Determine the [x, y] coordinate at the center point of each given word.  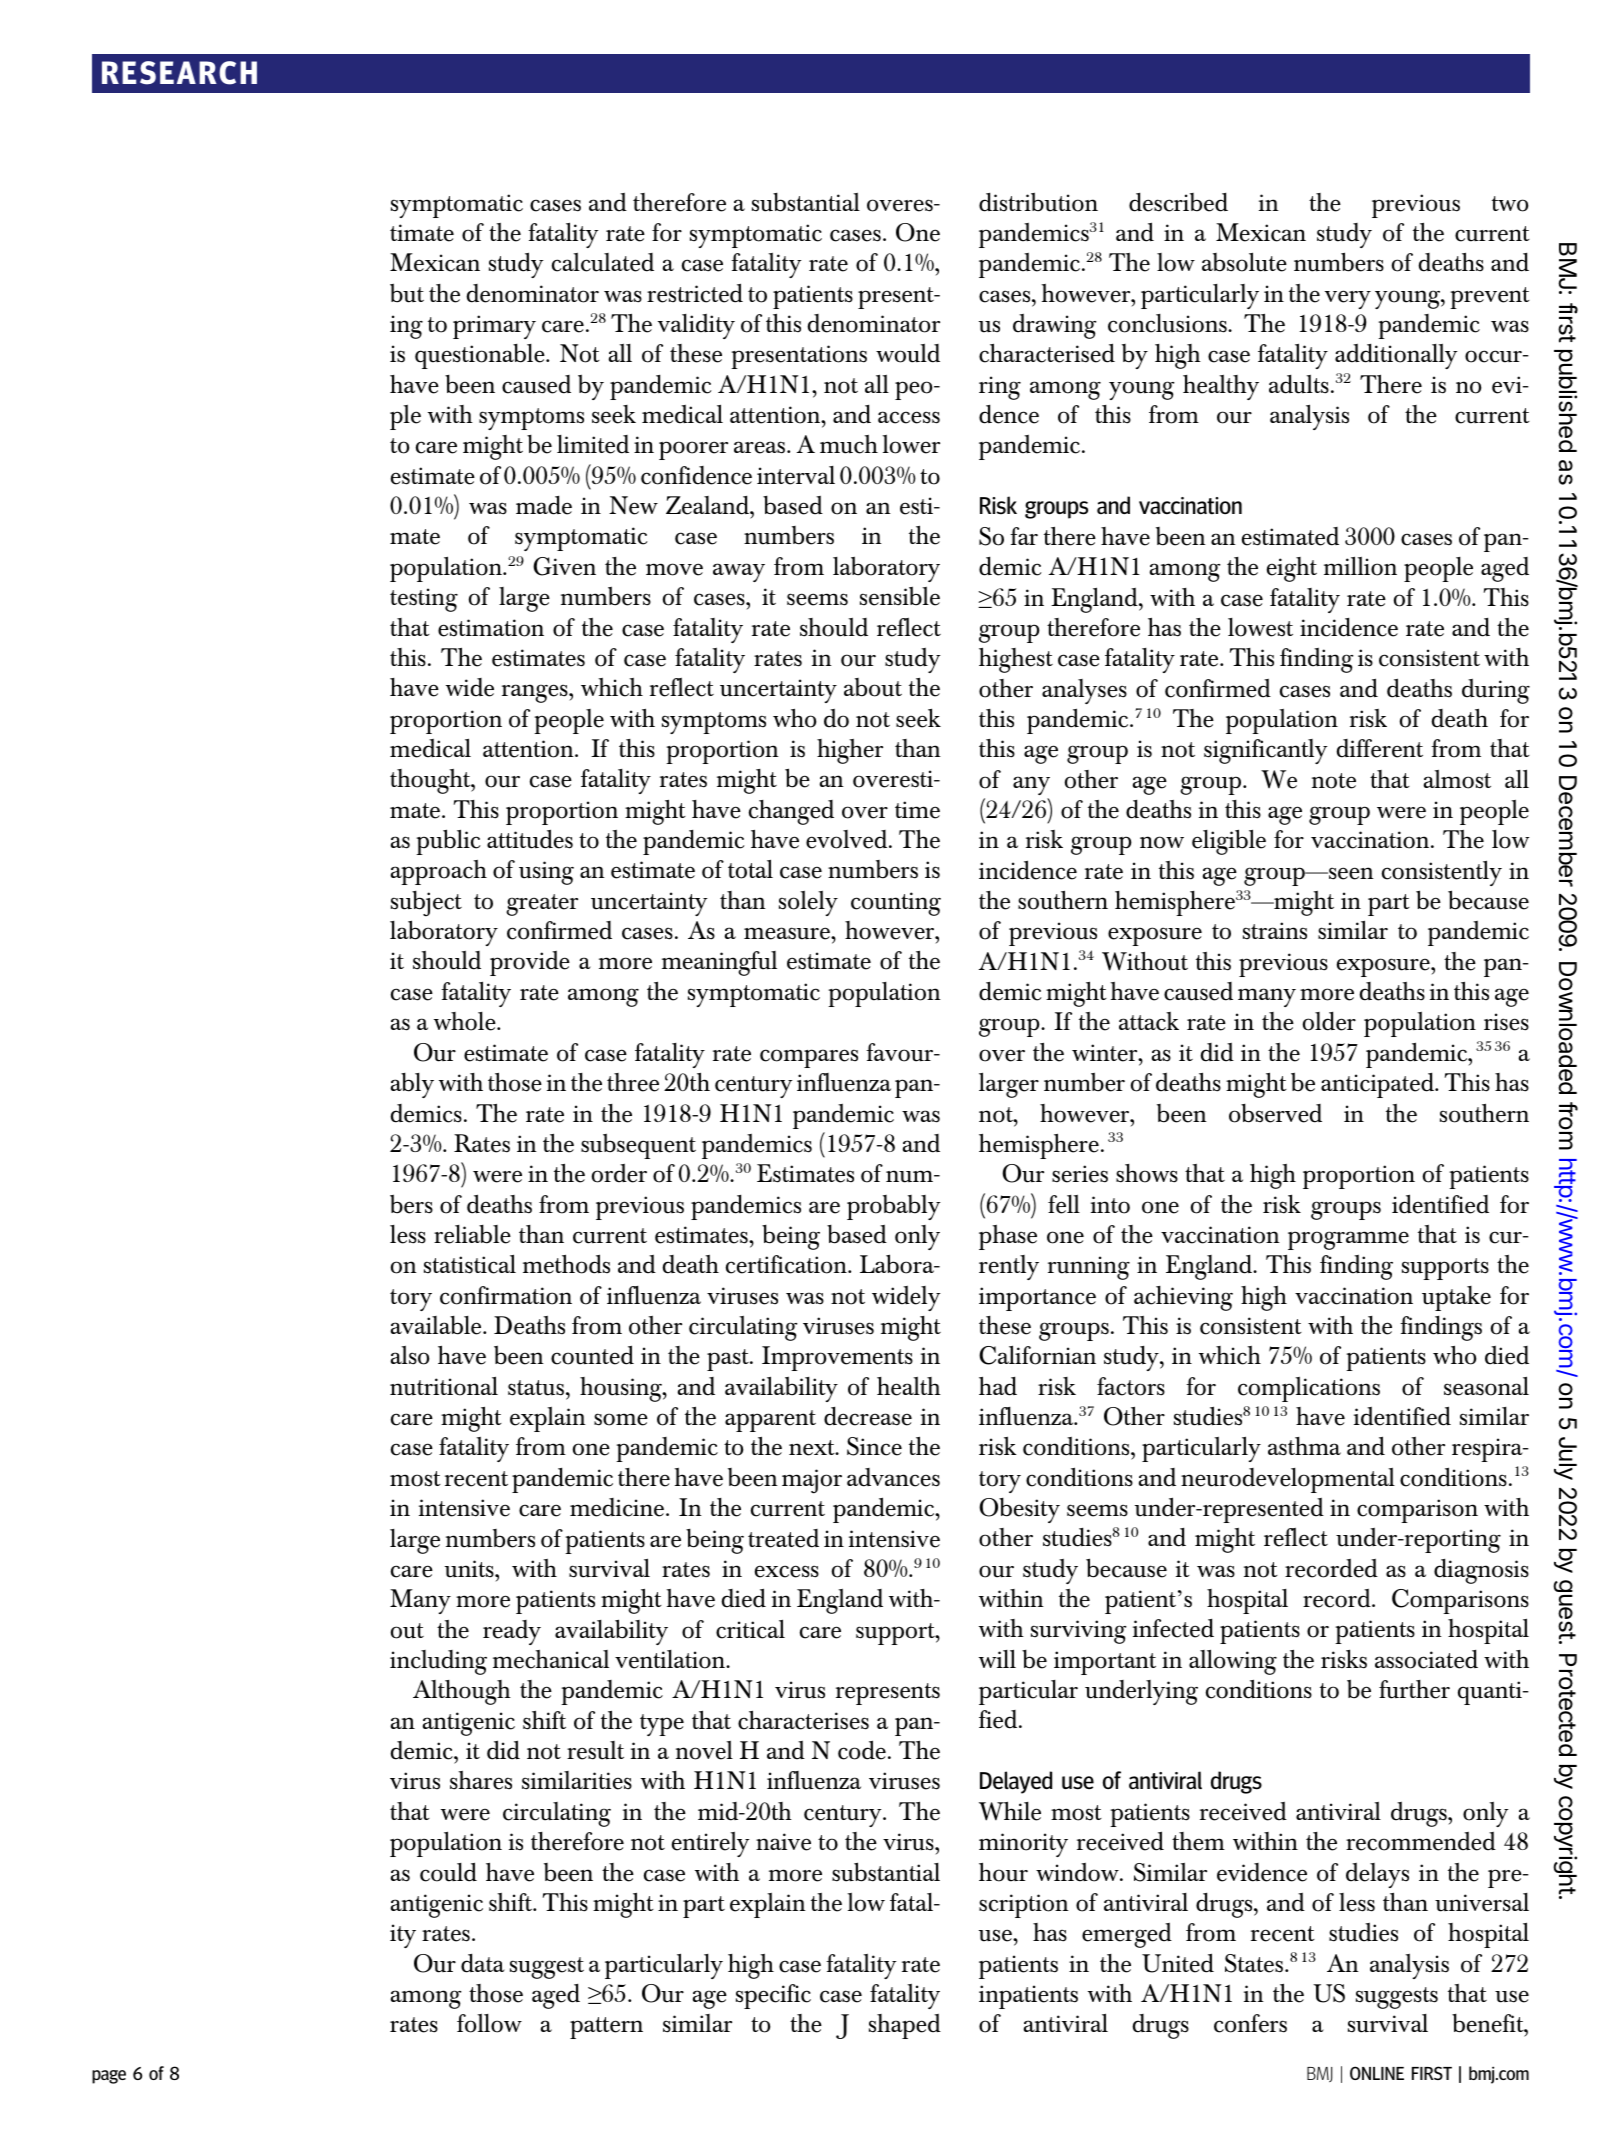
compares [809, 1058]
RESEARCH [179, 73]
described [1178, 202]
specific [773, 1996]
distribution [1038, 202]
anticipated [1378, 1085]
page [109, 2077]
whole [466, 1021]
